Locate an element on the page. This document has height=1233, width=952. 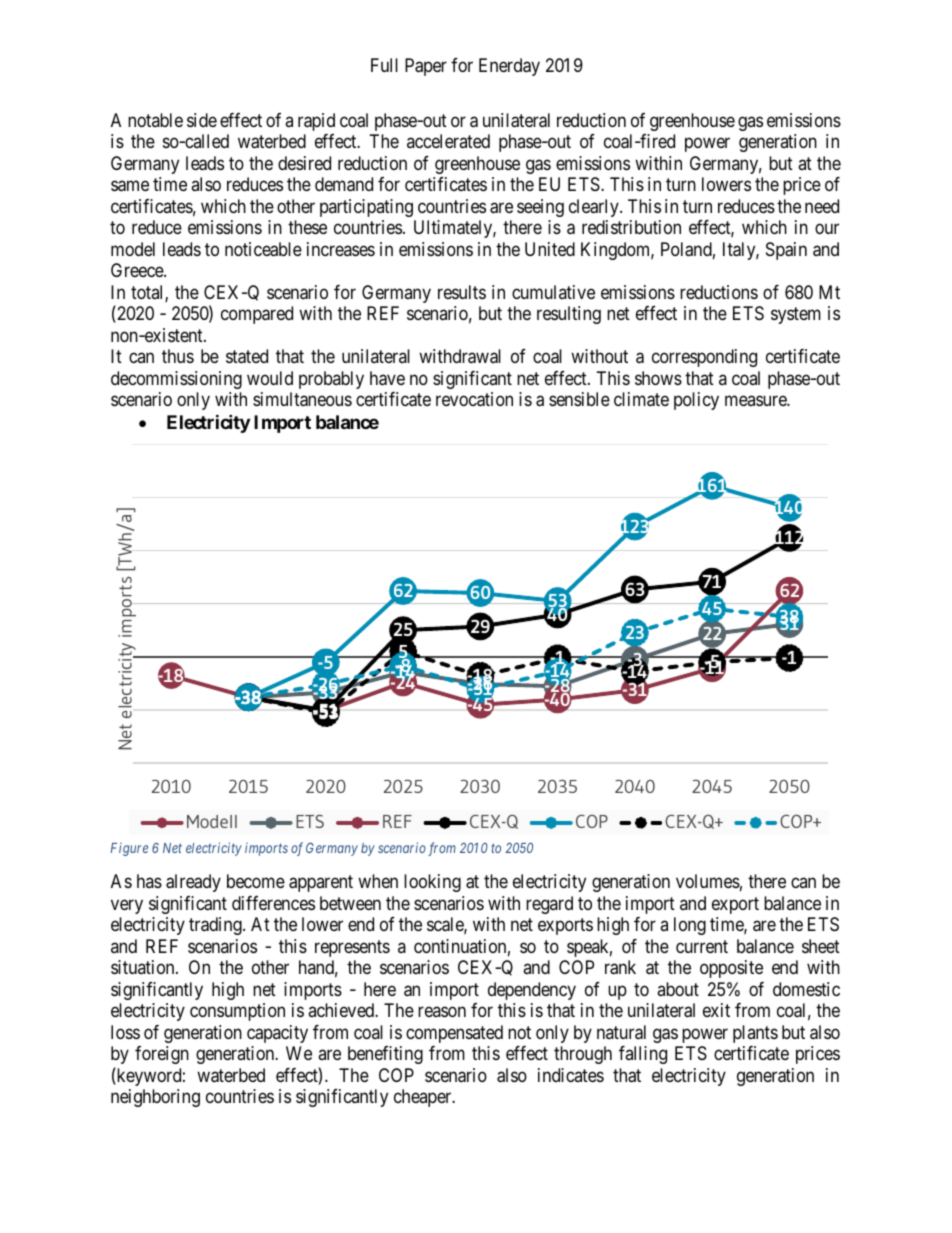
need is located at coordinates (822, 206).
